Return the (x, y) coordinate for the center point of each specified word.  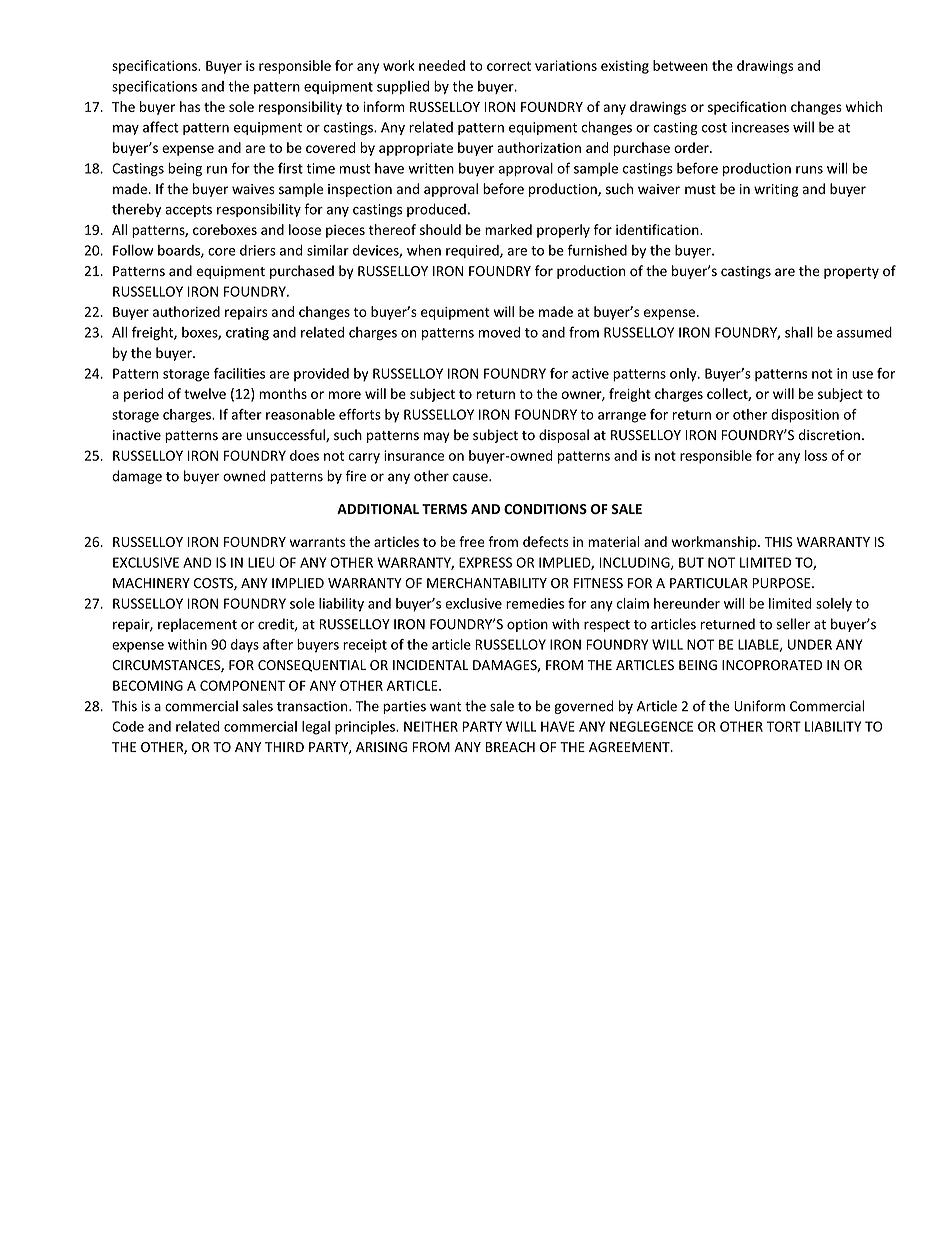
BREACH (510, 747)
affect (161, 127)
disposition (805, 416)
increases (760, 127)
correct (509, 66)
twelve (205, 393)
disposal (564, 436)
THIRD (284, 747)
